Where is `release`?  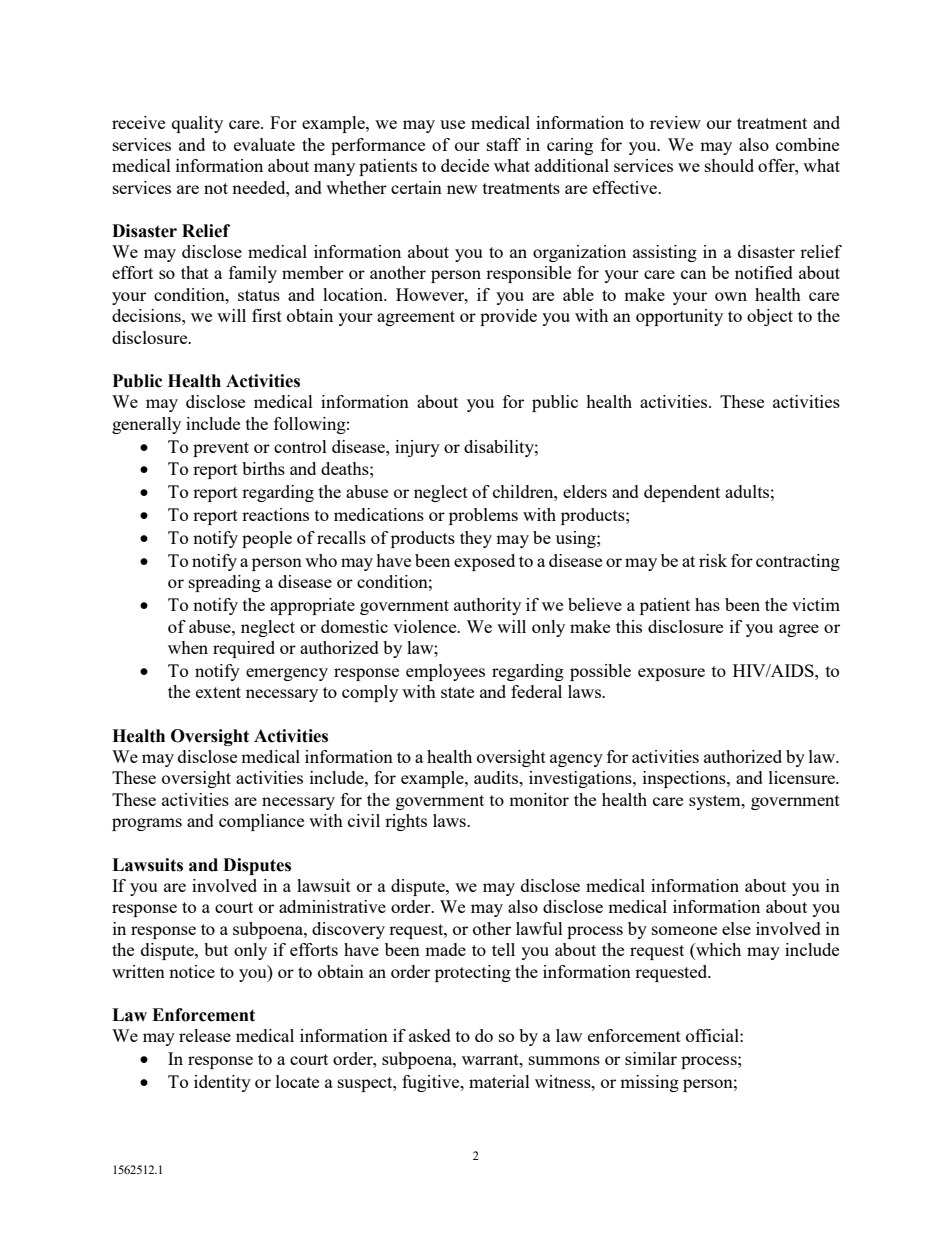 release is located at coordinates (205, 1035).
